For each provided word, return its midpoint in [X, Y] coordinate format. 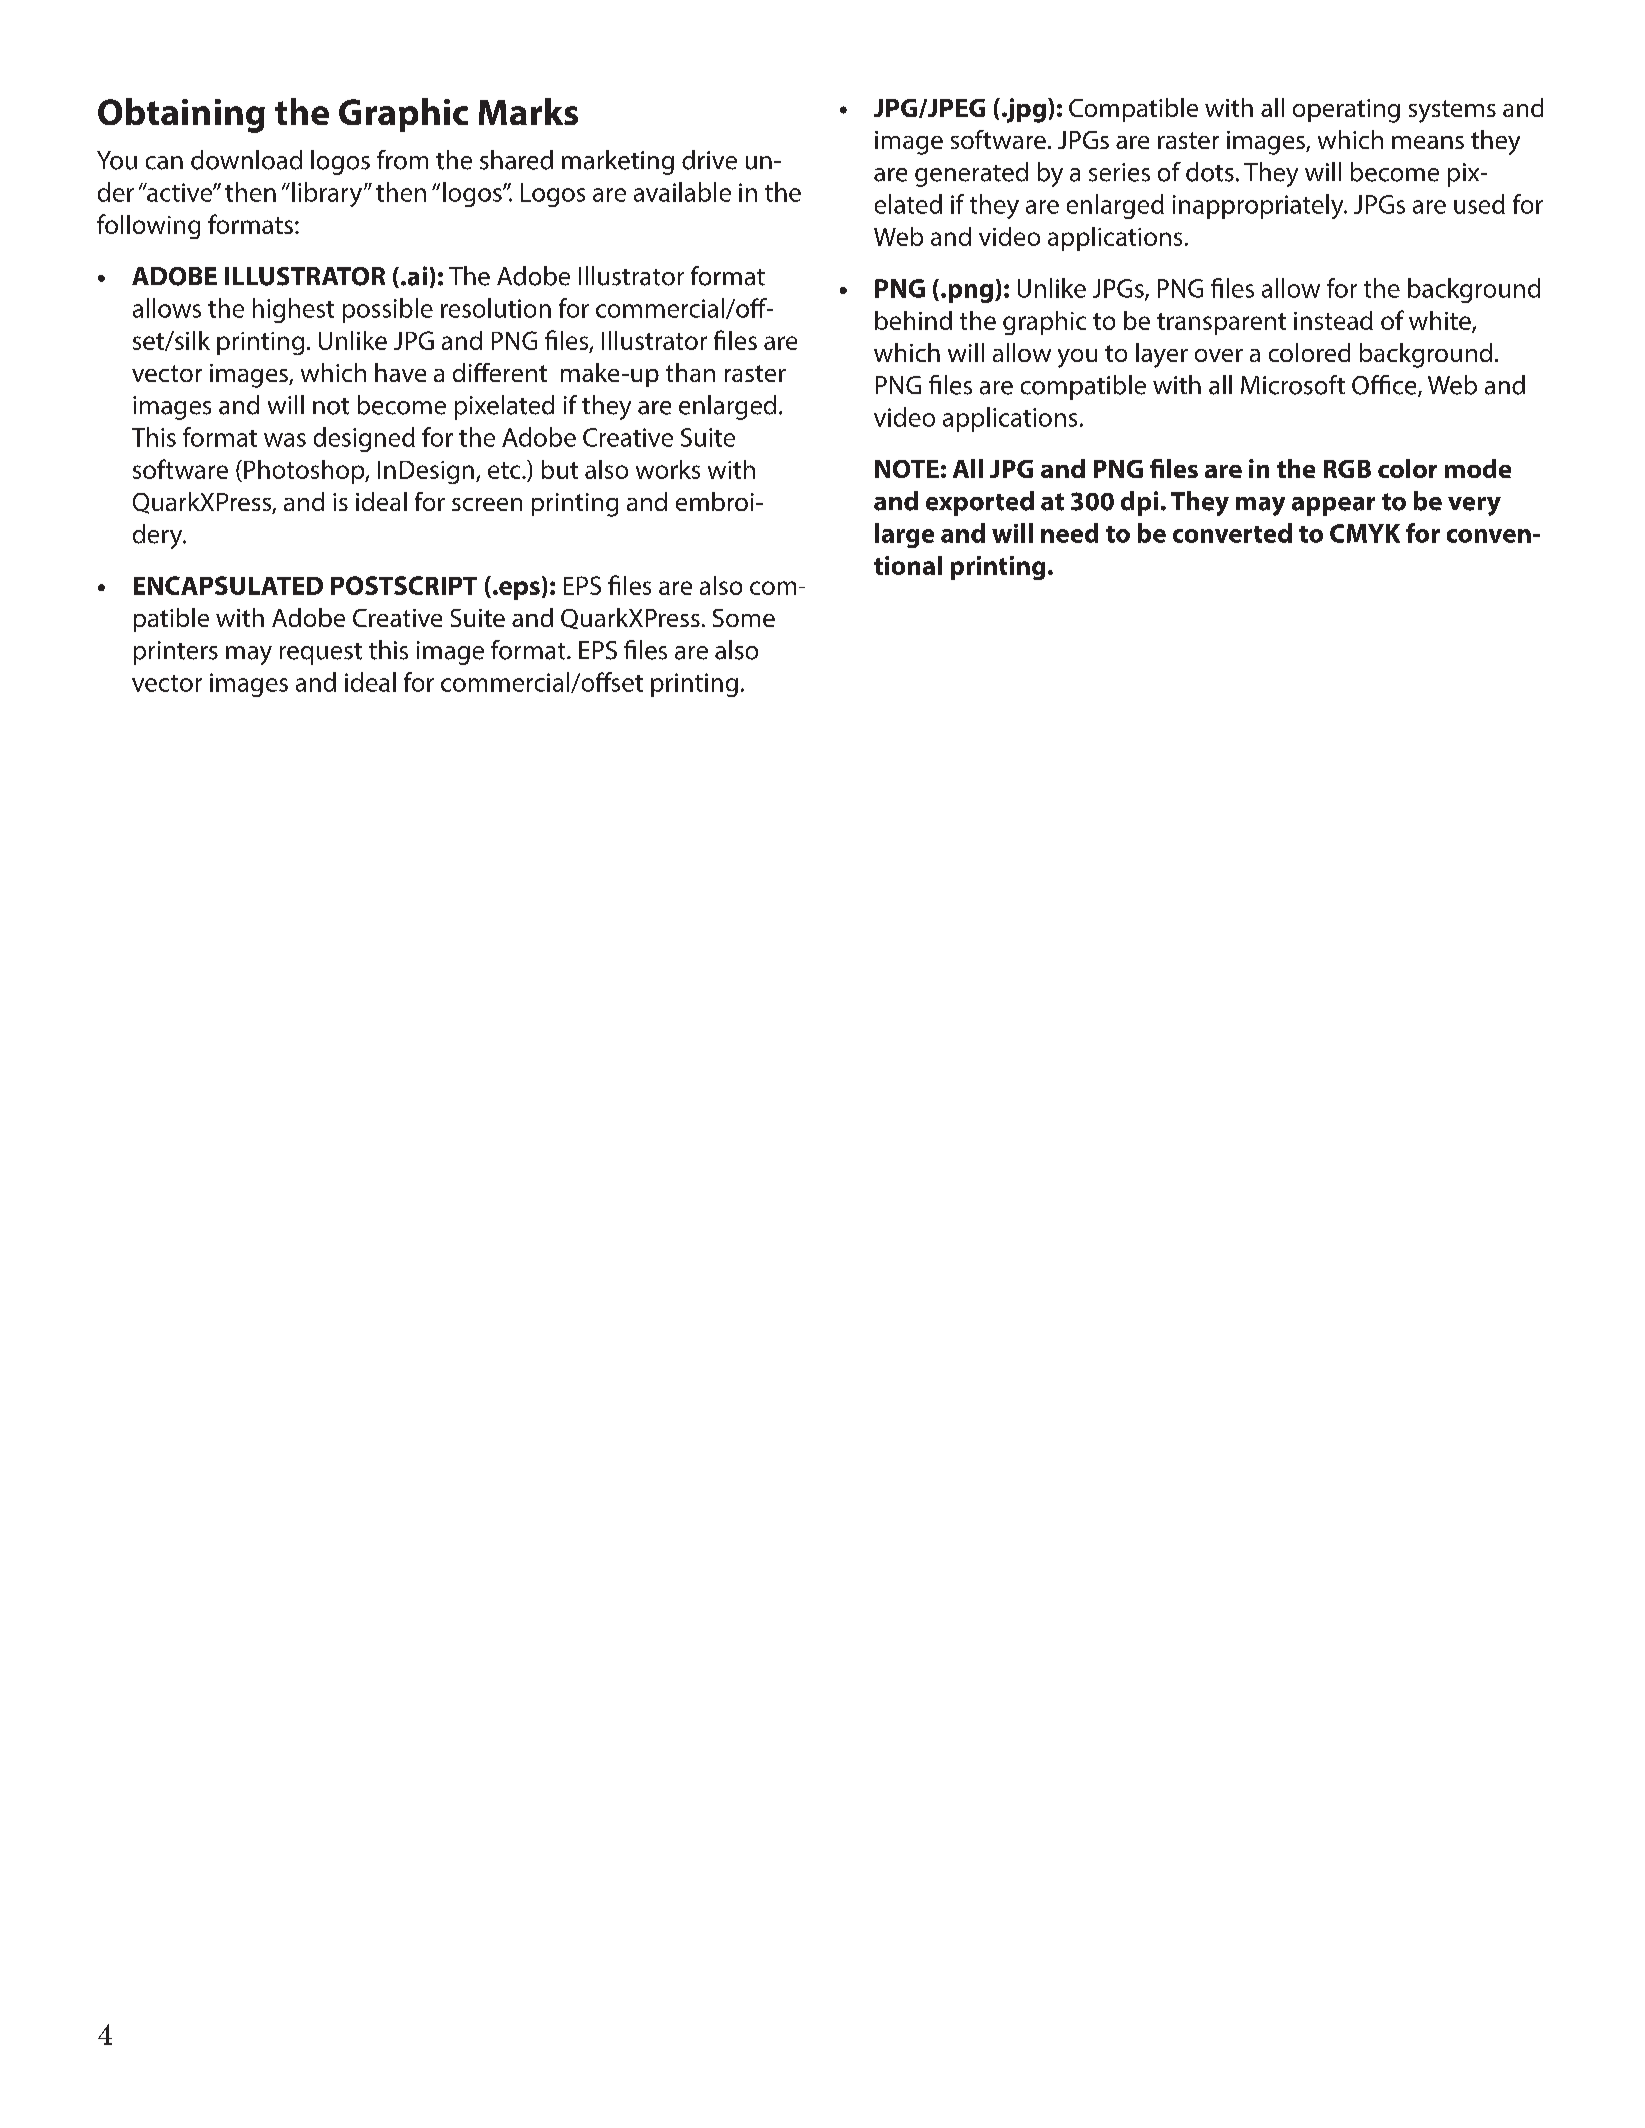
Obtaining [181, 115]
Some [744, 618]
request [321, 654]
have [400, 372]
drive [709, 160]
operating [1346, 111]
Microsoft [1293, 385]
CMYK [1365, 533]
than [690, 372]
